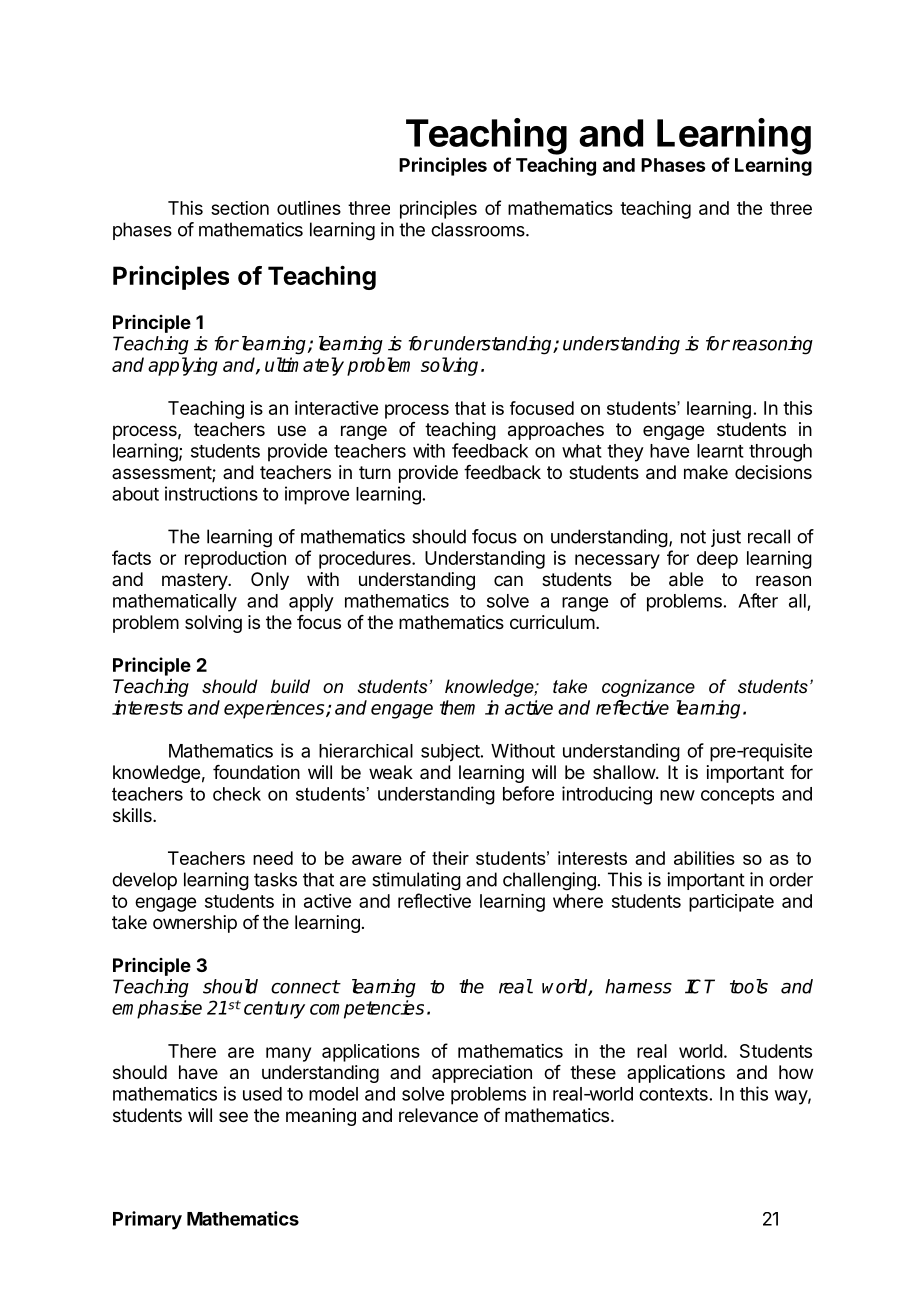 The height and width of the page is (1307, 924). Describe the element at coordinates (240, 208) in the page. I see `section` at that location.
